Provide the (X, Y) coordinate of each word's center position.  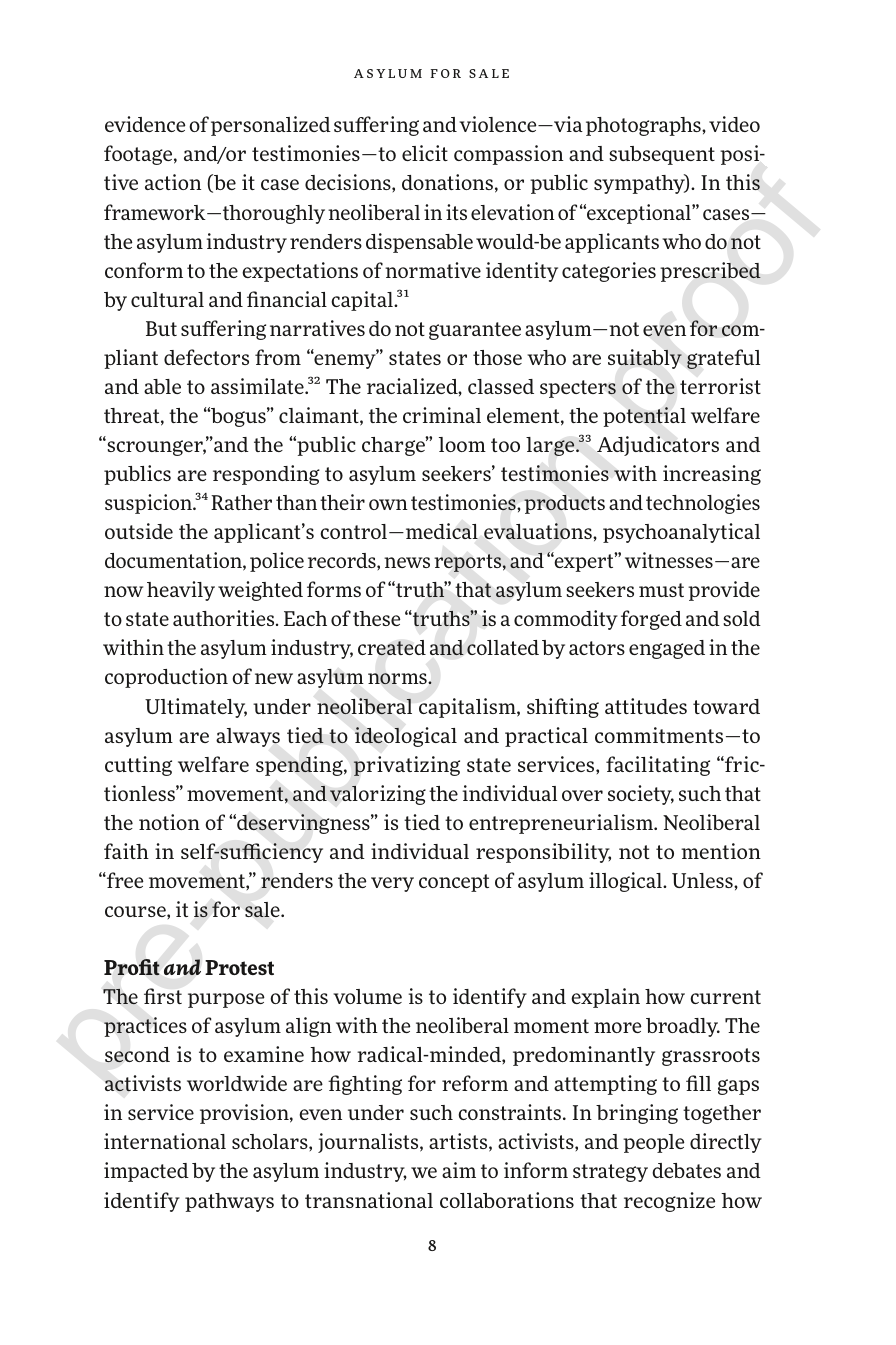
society (641, 795)
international (165, 1141)
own (388, 504)
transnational (369, 1200)
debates (686, 1170)
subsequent (662, 155)
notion (169, 822)
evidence (145, 124)
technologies (703, 504)
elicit (425, 153)
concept (454, 883)
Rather (241, 502)
